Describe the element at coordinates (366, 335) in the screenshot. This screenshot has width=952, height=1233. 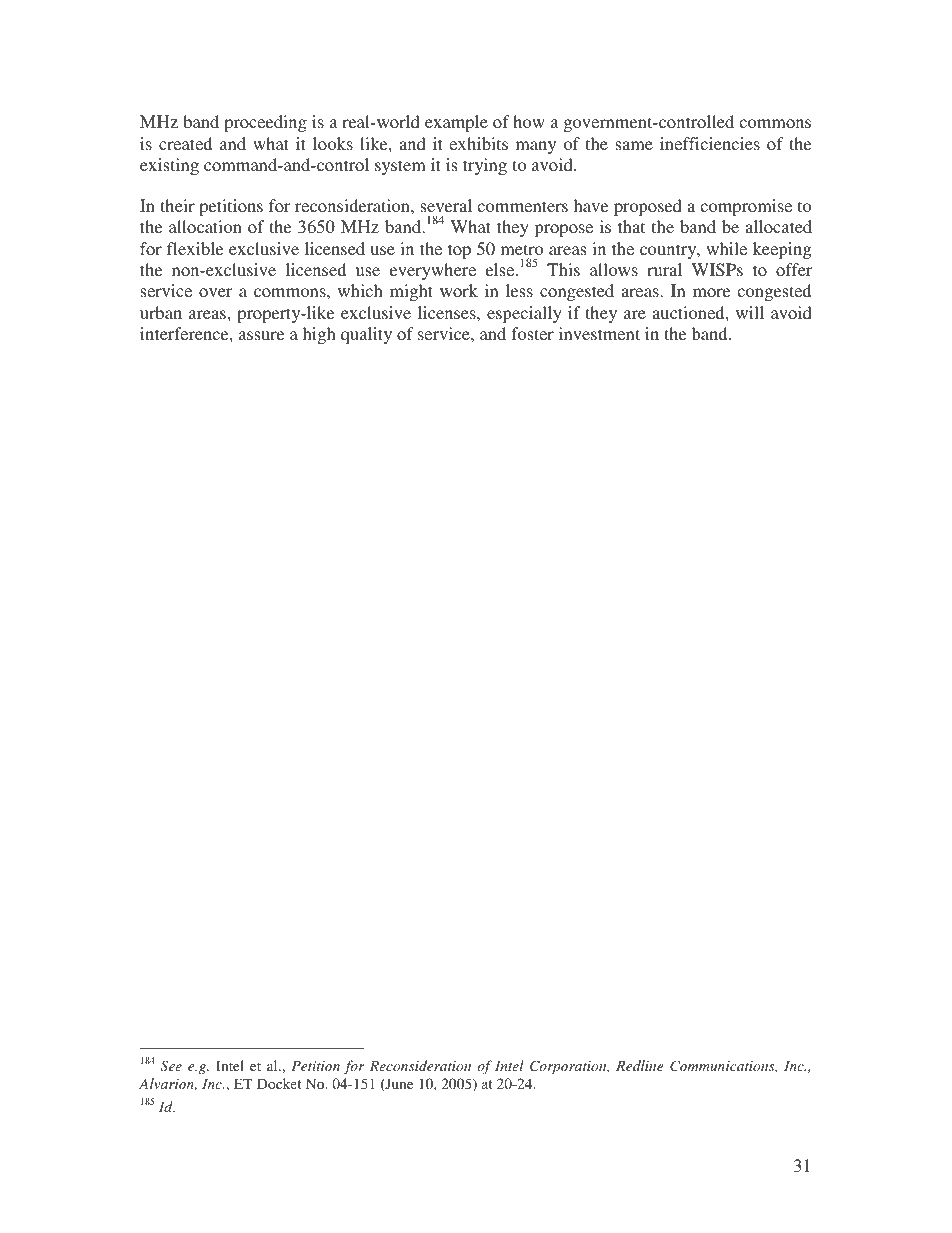
I see `quality` at that location.
